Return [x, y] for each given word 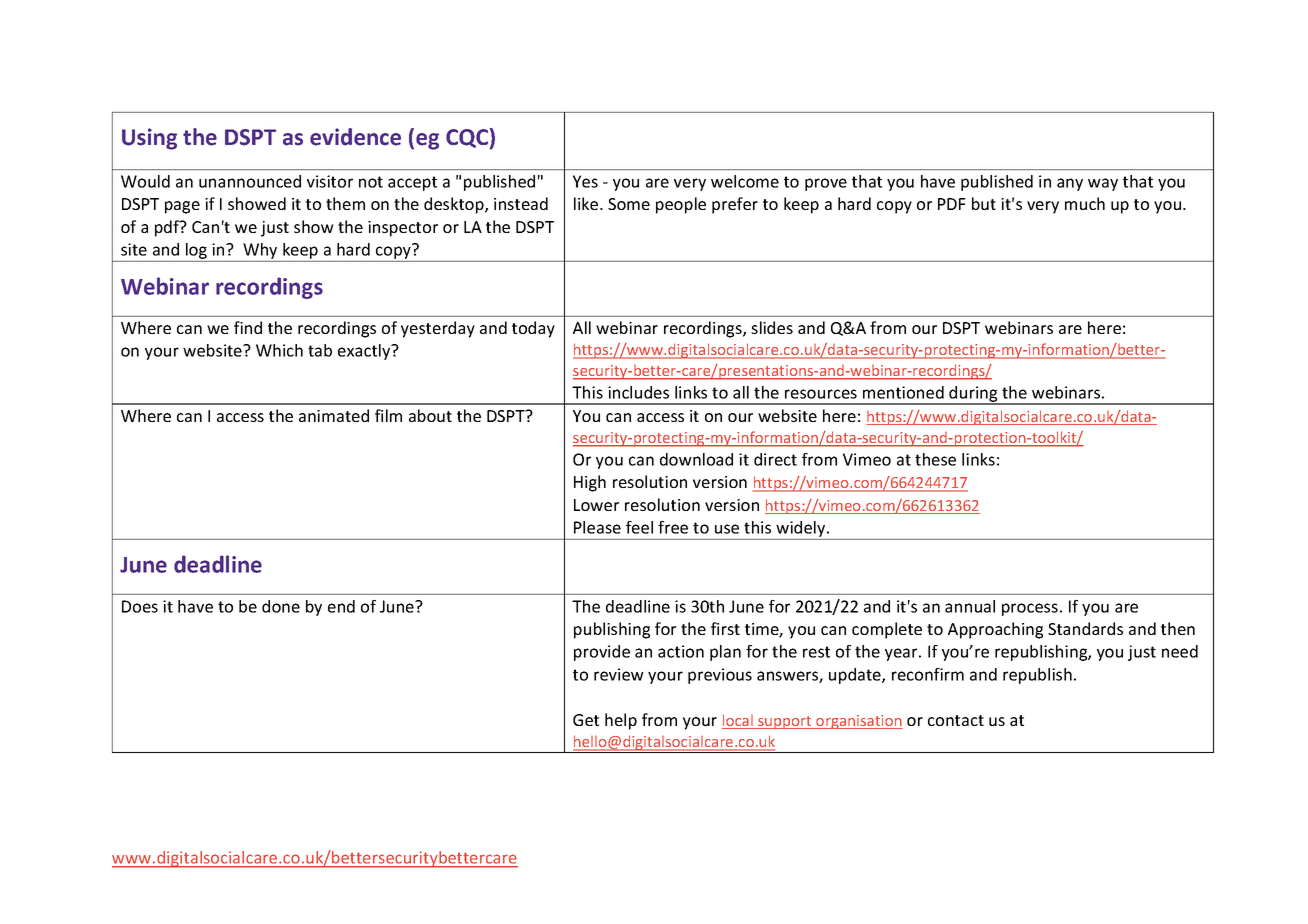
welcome [745, 181]
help [621, 721]
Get [586, 720]
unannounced [250, 181]
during [973, 395]
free [673, 527]
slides [772, 327]
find [248, 327]
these [935, 459]
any [1070, 184]
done [281, 606]
